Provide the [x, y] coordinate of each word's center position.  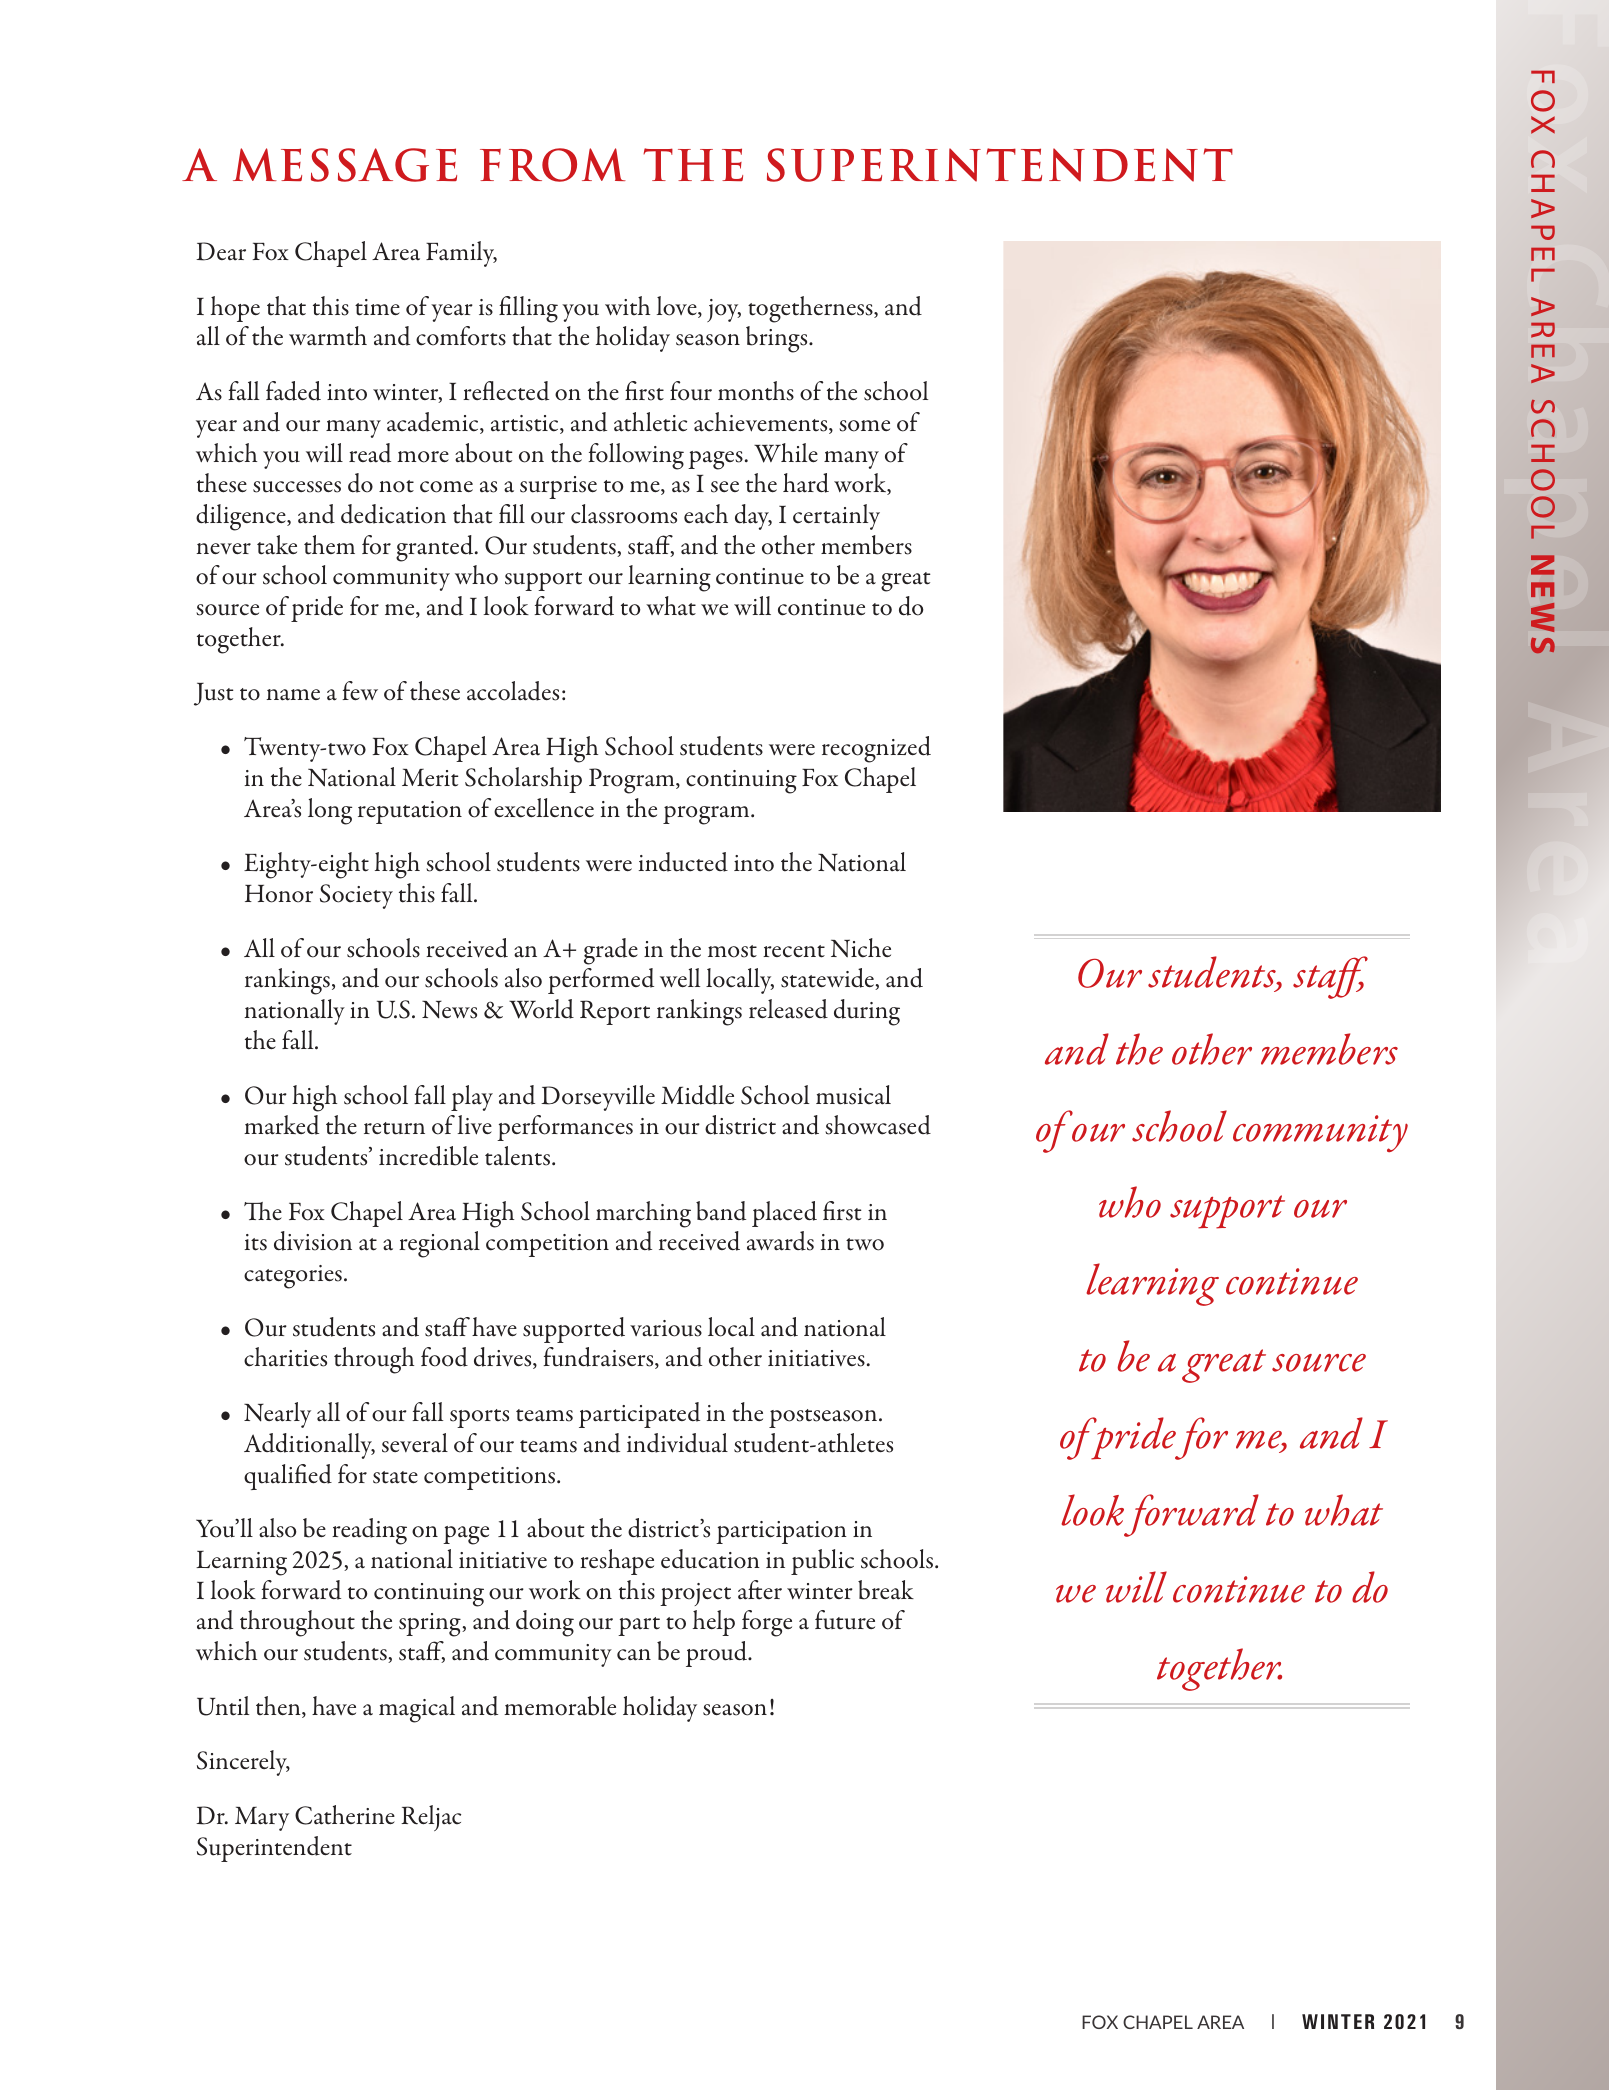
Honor [279, 894]
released [788, 1009]
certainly [836, 517]
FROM [553, 165]
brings [778, 339]
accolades [513, 691]
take [277, 545]
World [541, 1009]
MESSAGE [345, 165]
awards [780, 1241]
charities [285, 1357]
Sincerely [243, 1763]
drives [504, 1358]
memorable [560, 1706]
